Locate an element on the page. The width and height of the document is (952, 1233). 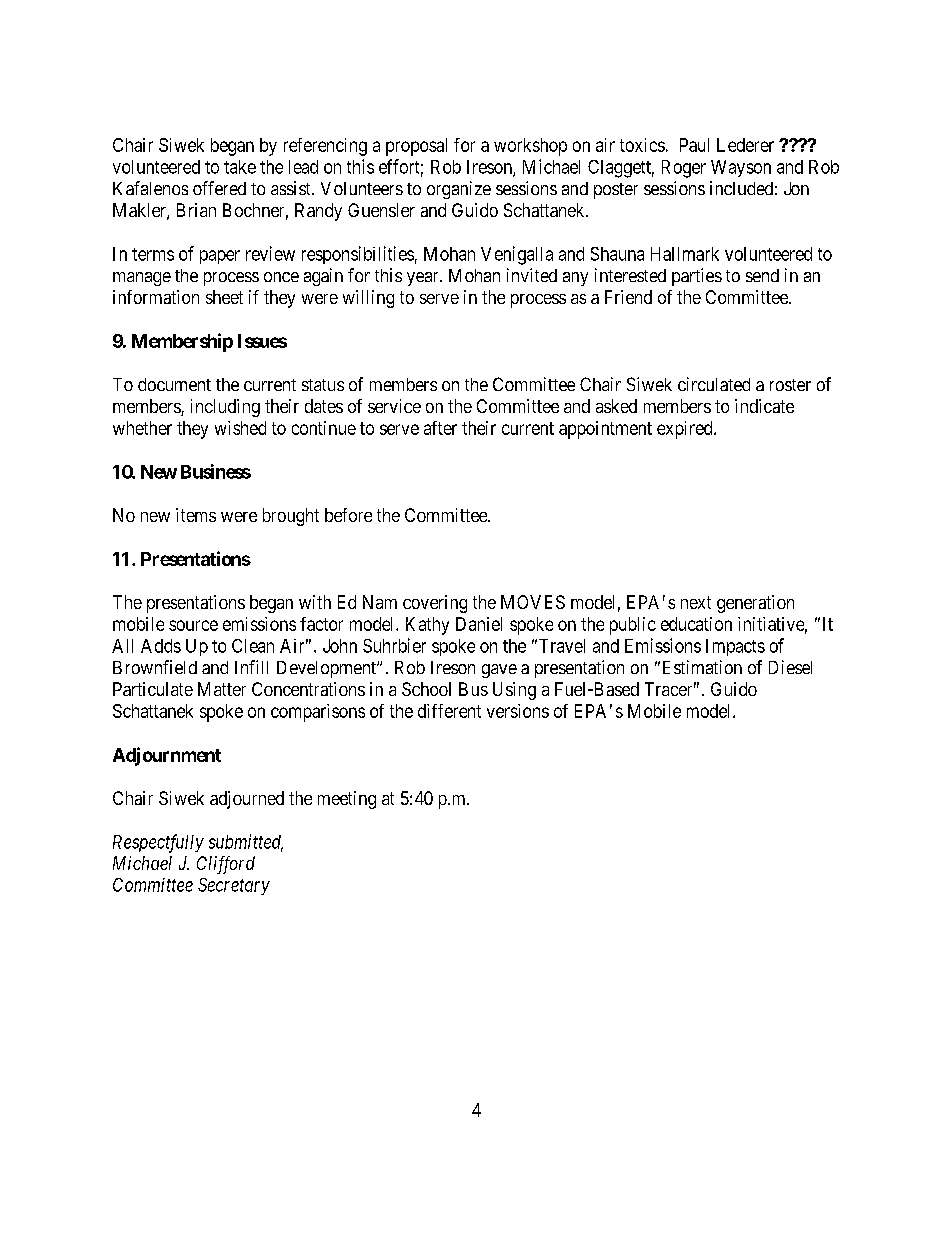
take is located at coordinates (240, 167).
